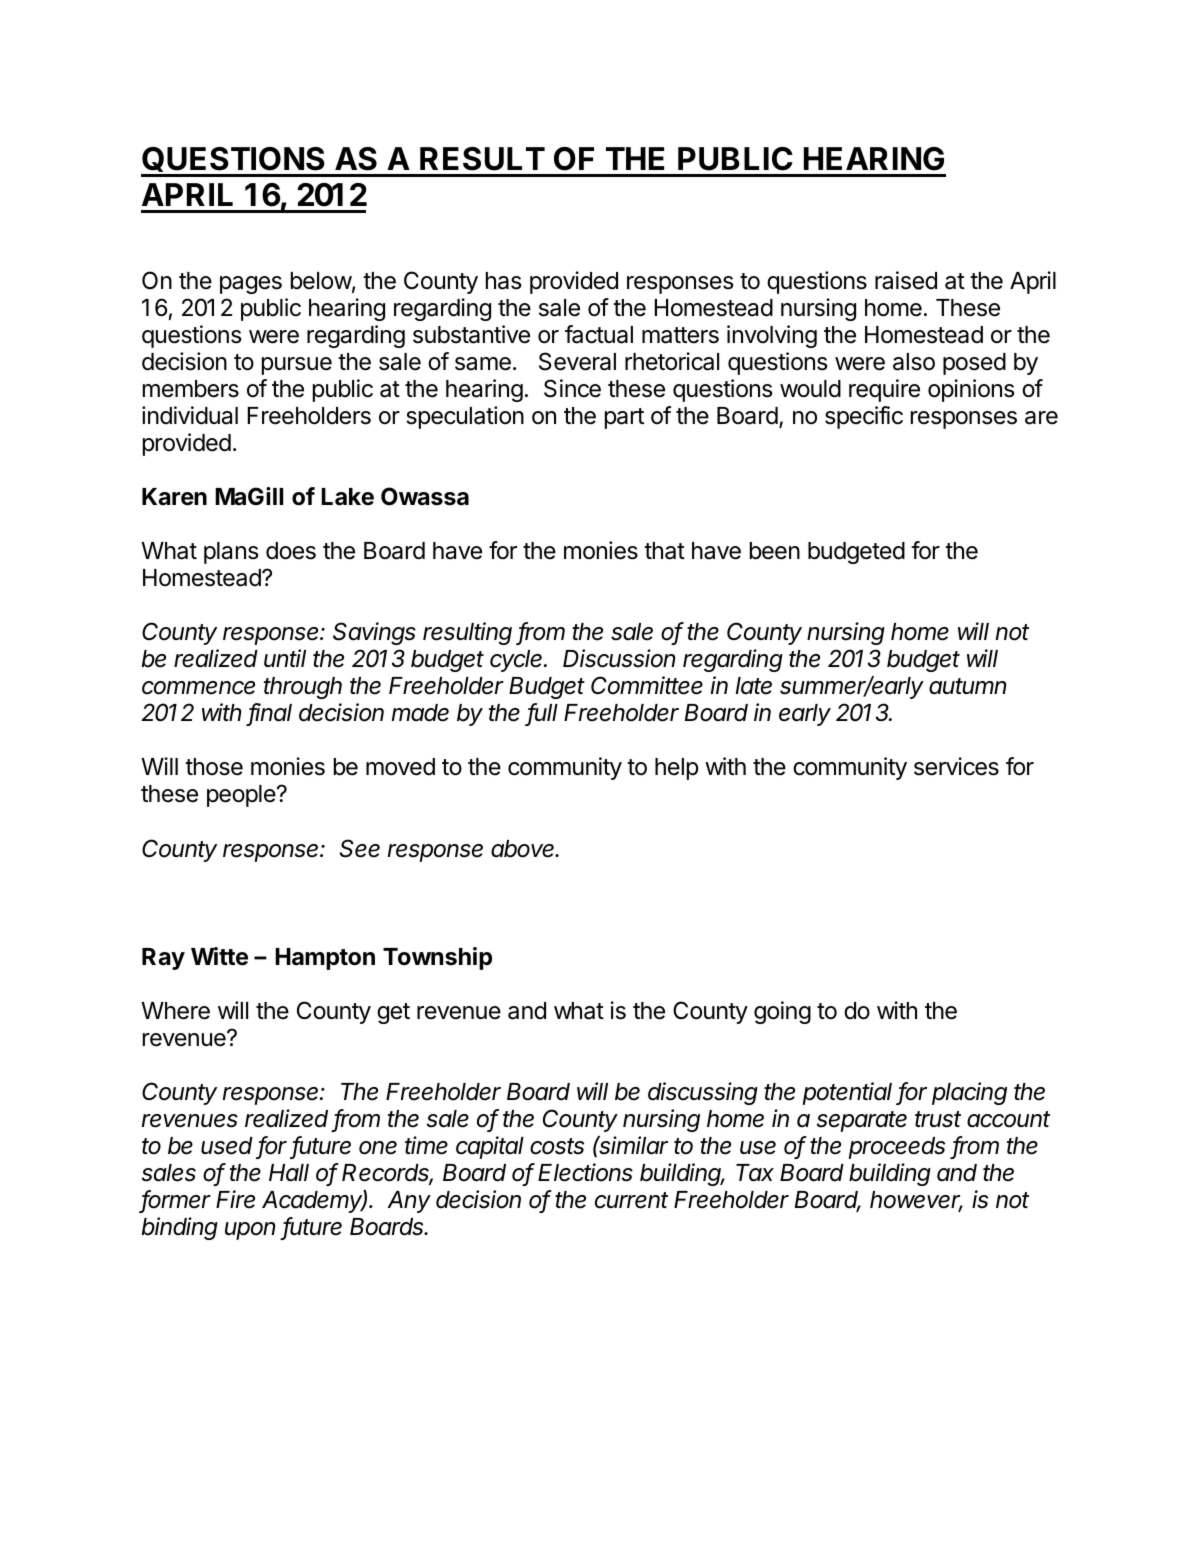  I want to click on full, so click(542, 714).
